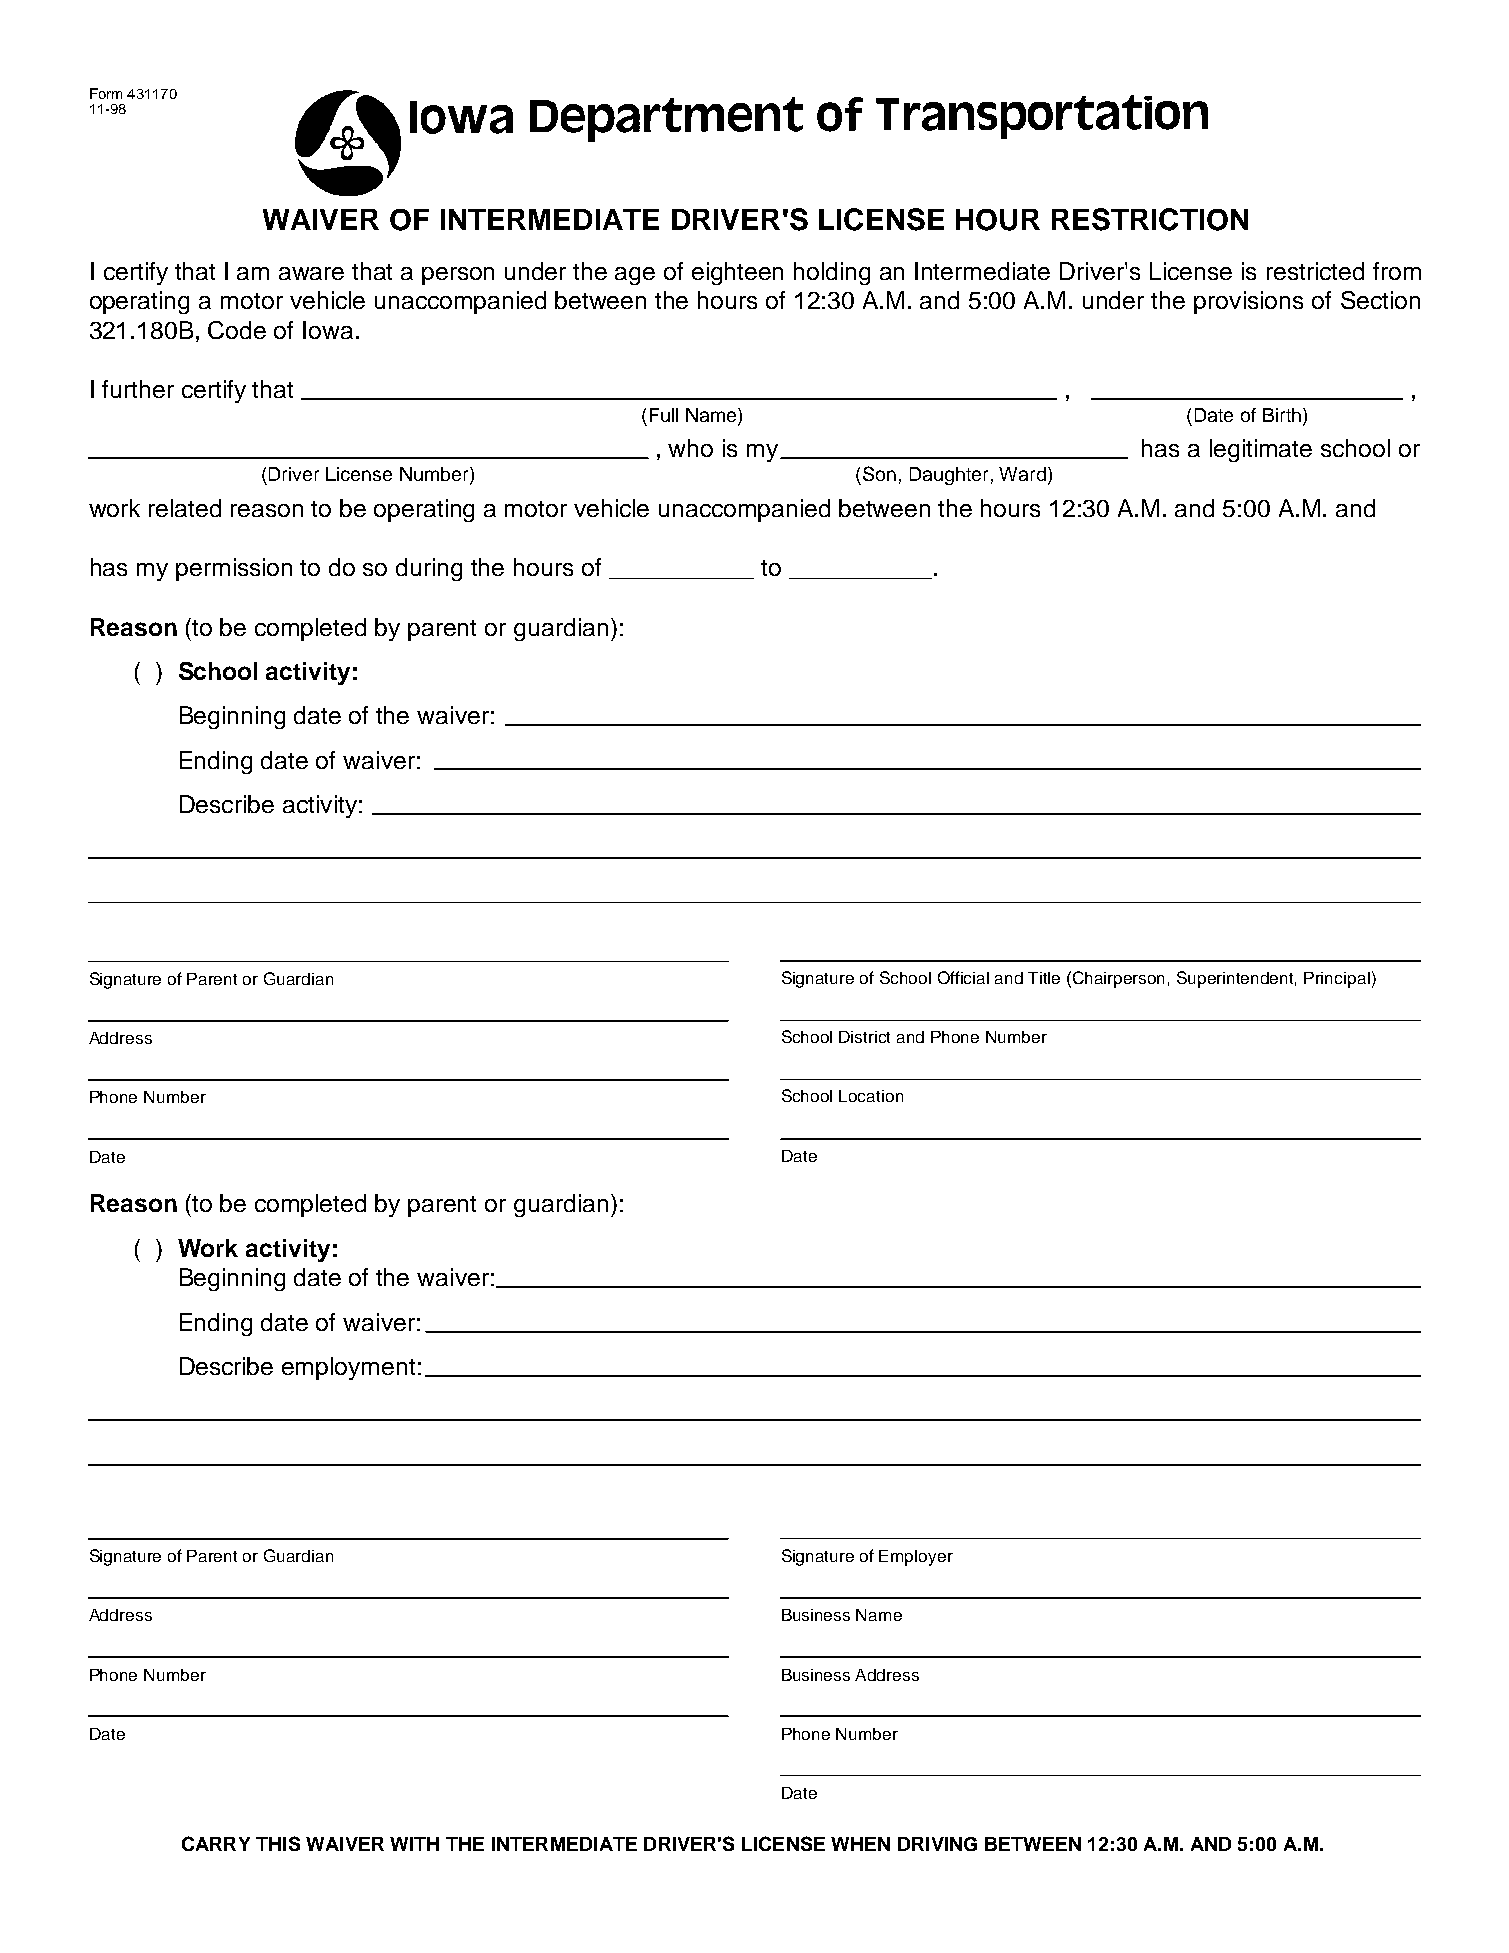 The width and height of the page is (1509, 1953). I want to click on WHEN, so click(860, 1844).
